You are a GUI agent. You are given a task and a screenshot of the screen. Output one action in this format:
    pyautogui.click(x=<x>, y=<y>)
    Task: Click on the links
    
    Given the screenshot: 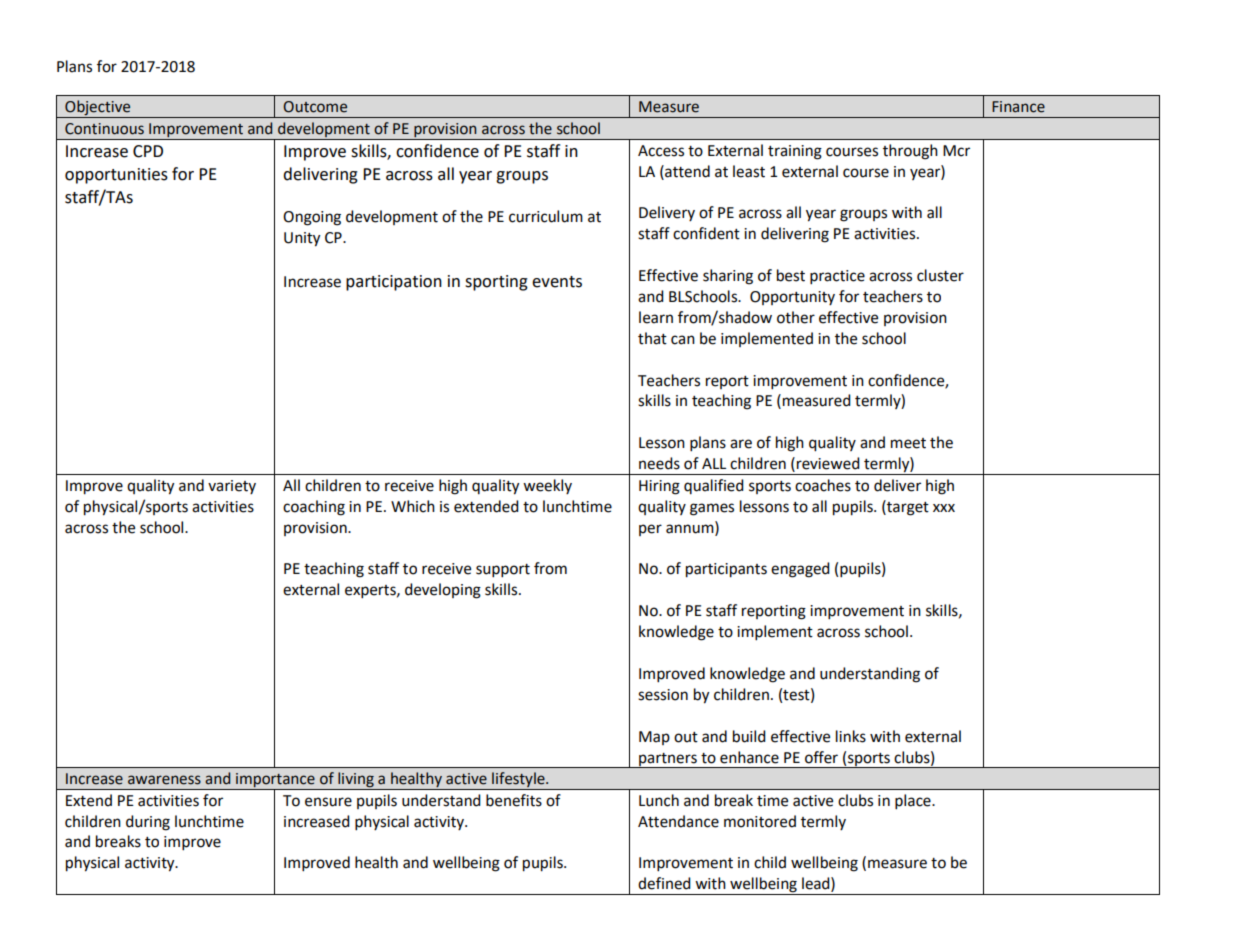 What is the action you would take?
    pyautogui.click(x=851, y=736)
